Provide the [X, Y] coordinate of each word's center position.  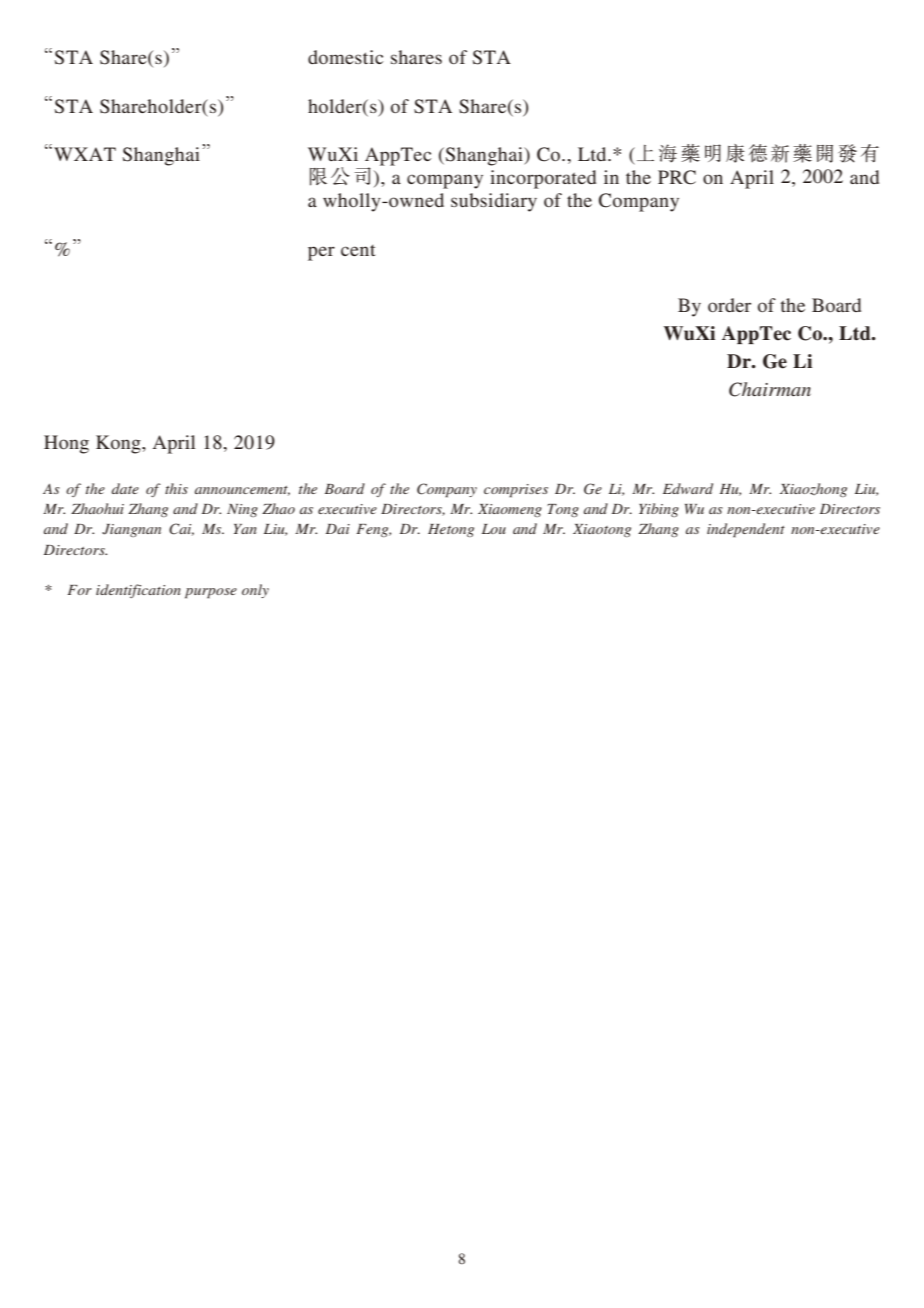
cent [358, 250]
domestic [345, 57]
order [729, 305]
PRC [677, 177]
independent [746, 530]
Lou [494, 529]
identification [138, 591]
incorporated [543, 179]
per [321, 253]
